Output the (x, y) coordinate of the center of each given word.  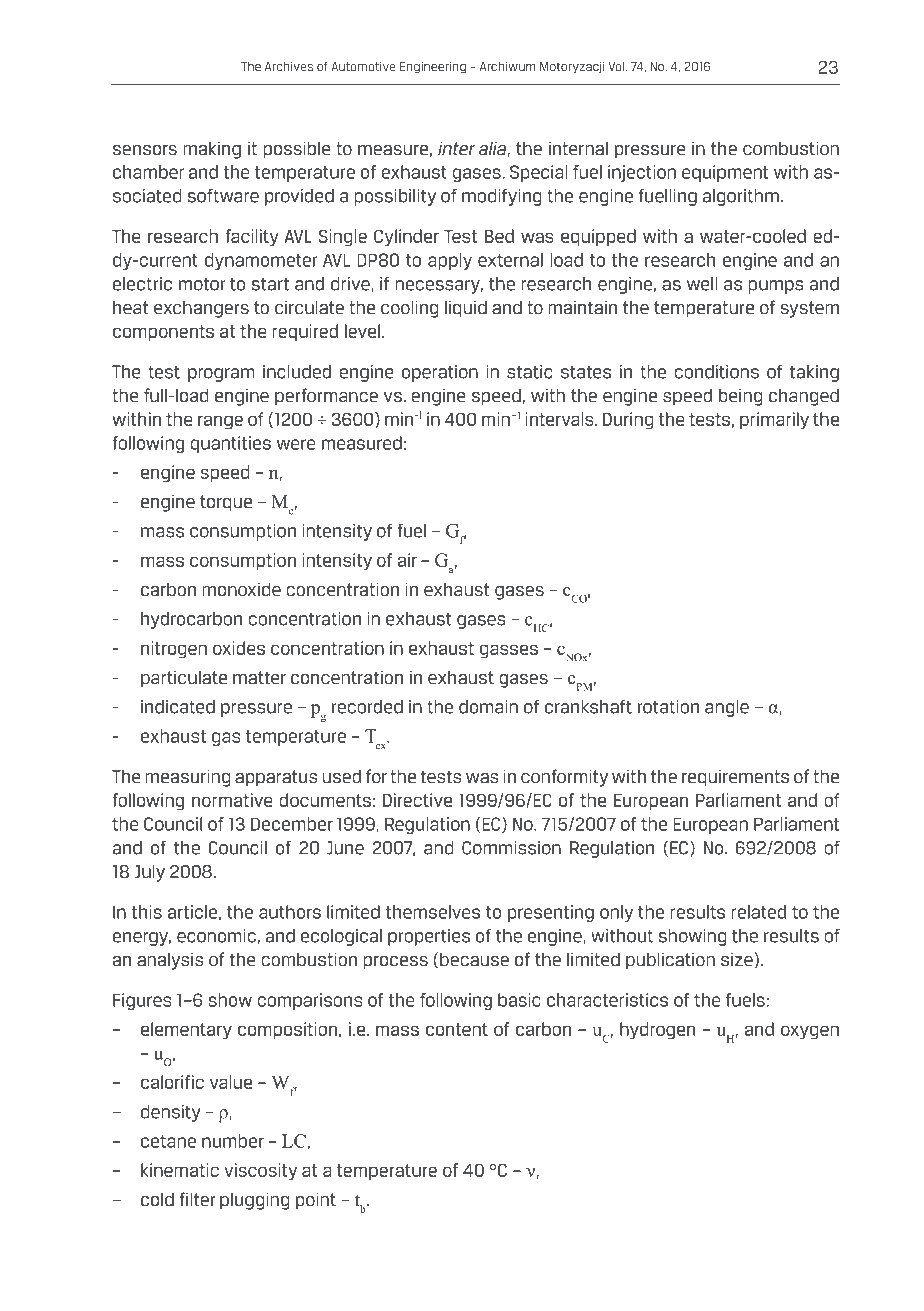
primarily (774, 421)
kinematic (180, 1170)
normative (232, 800)
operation (440, 373)
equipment (725, 173)
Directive (417, 800)
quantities (230, 444)
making (212, 150)
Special (539, 173)
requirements (735, 778)
